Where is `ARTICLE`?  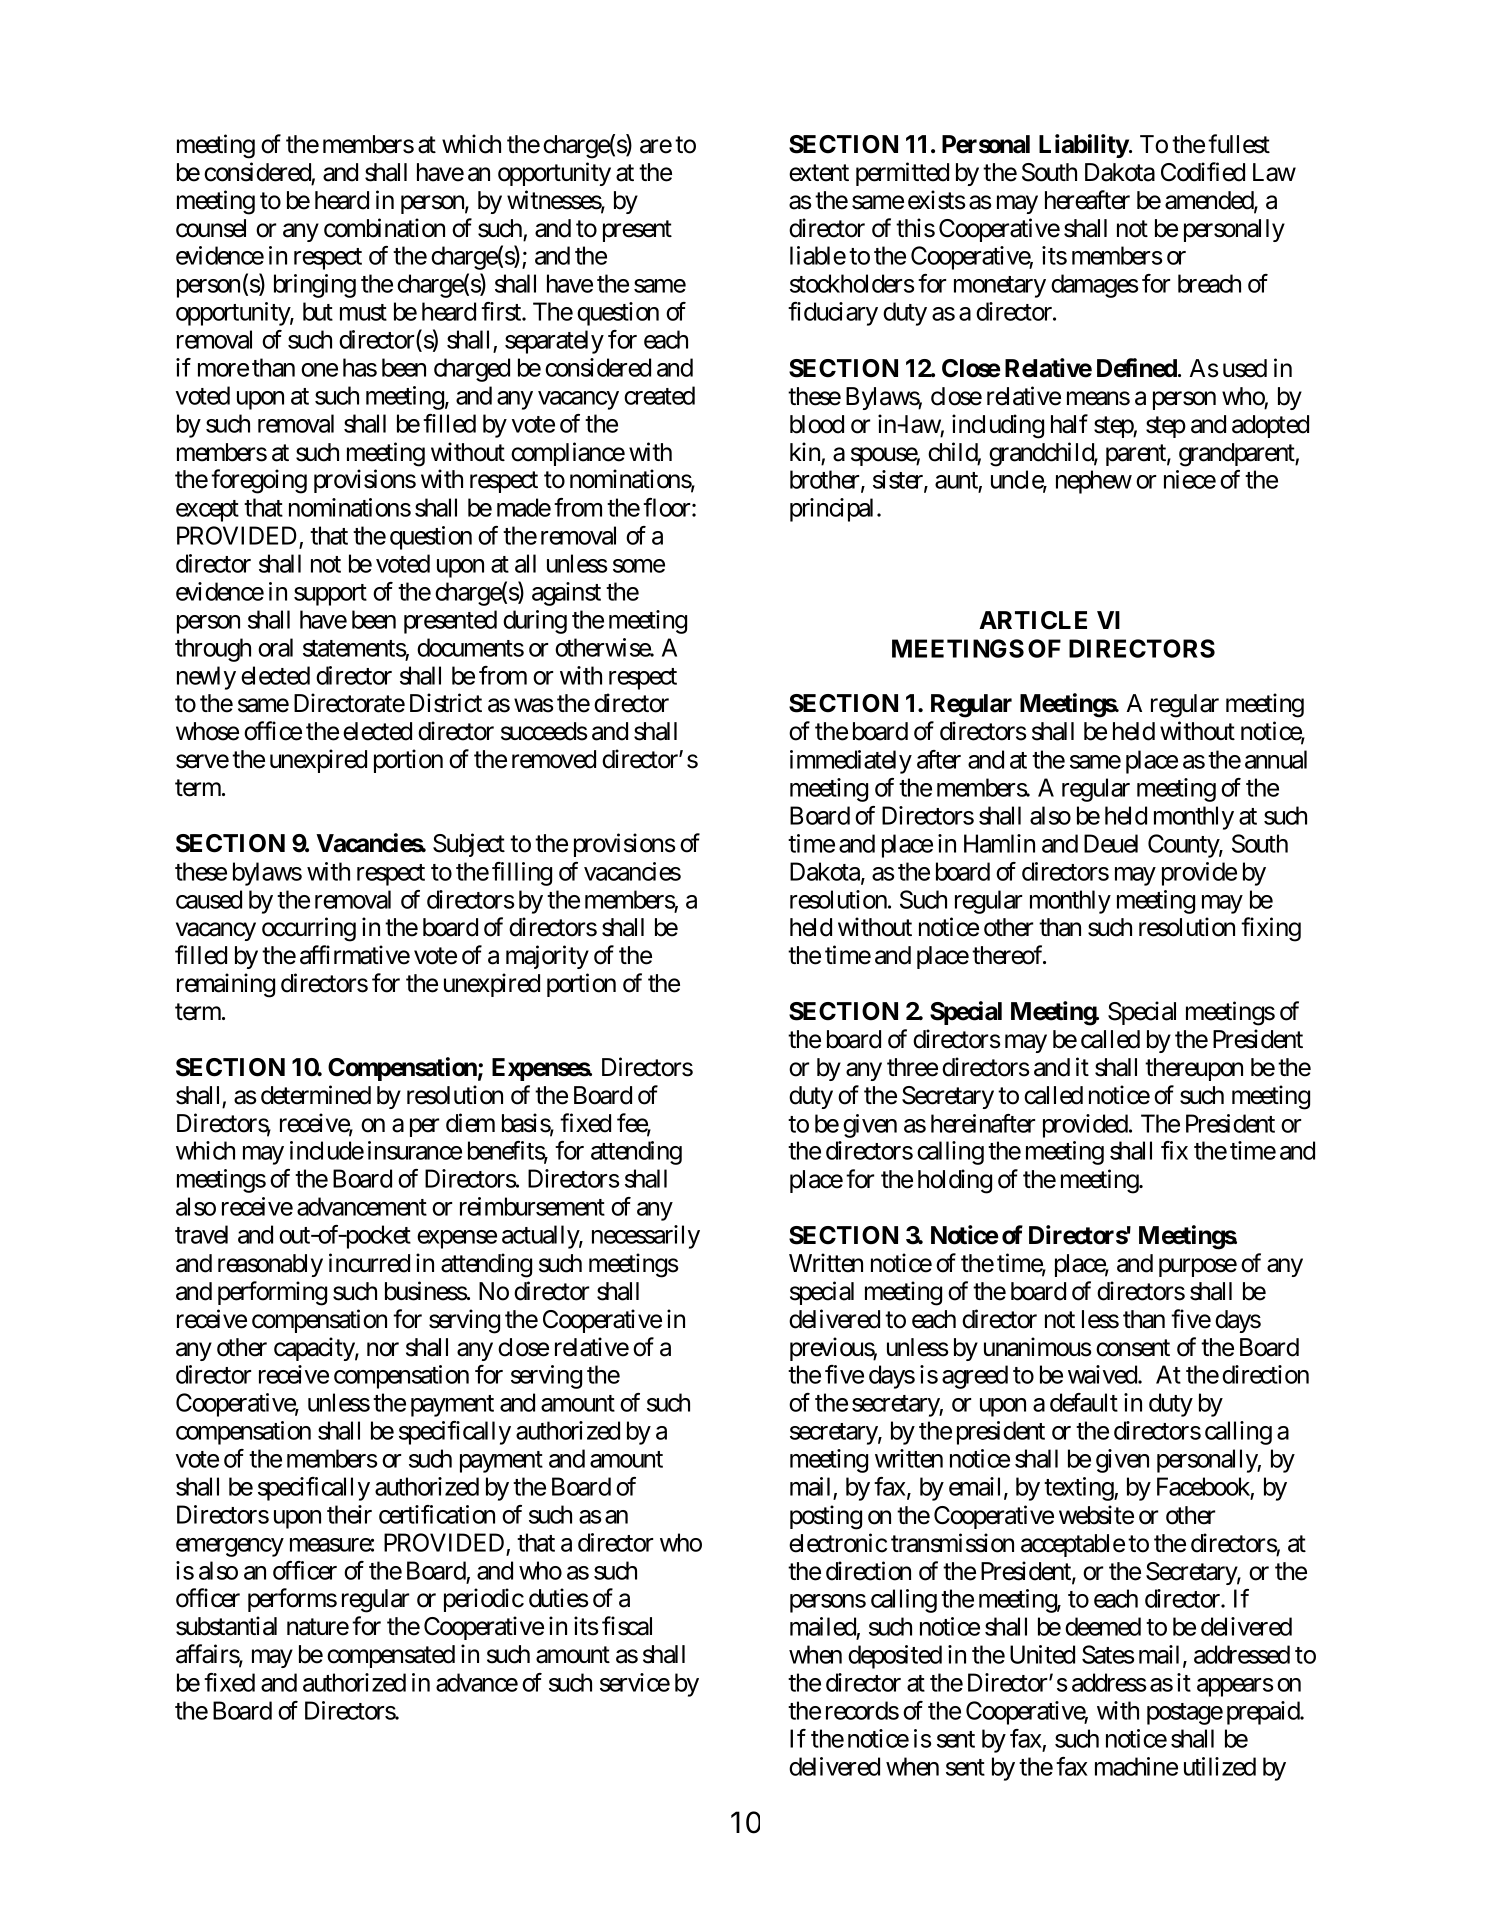 ARTICLE is located at coordinates (1033, 620).
